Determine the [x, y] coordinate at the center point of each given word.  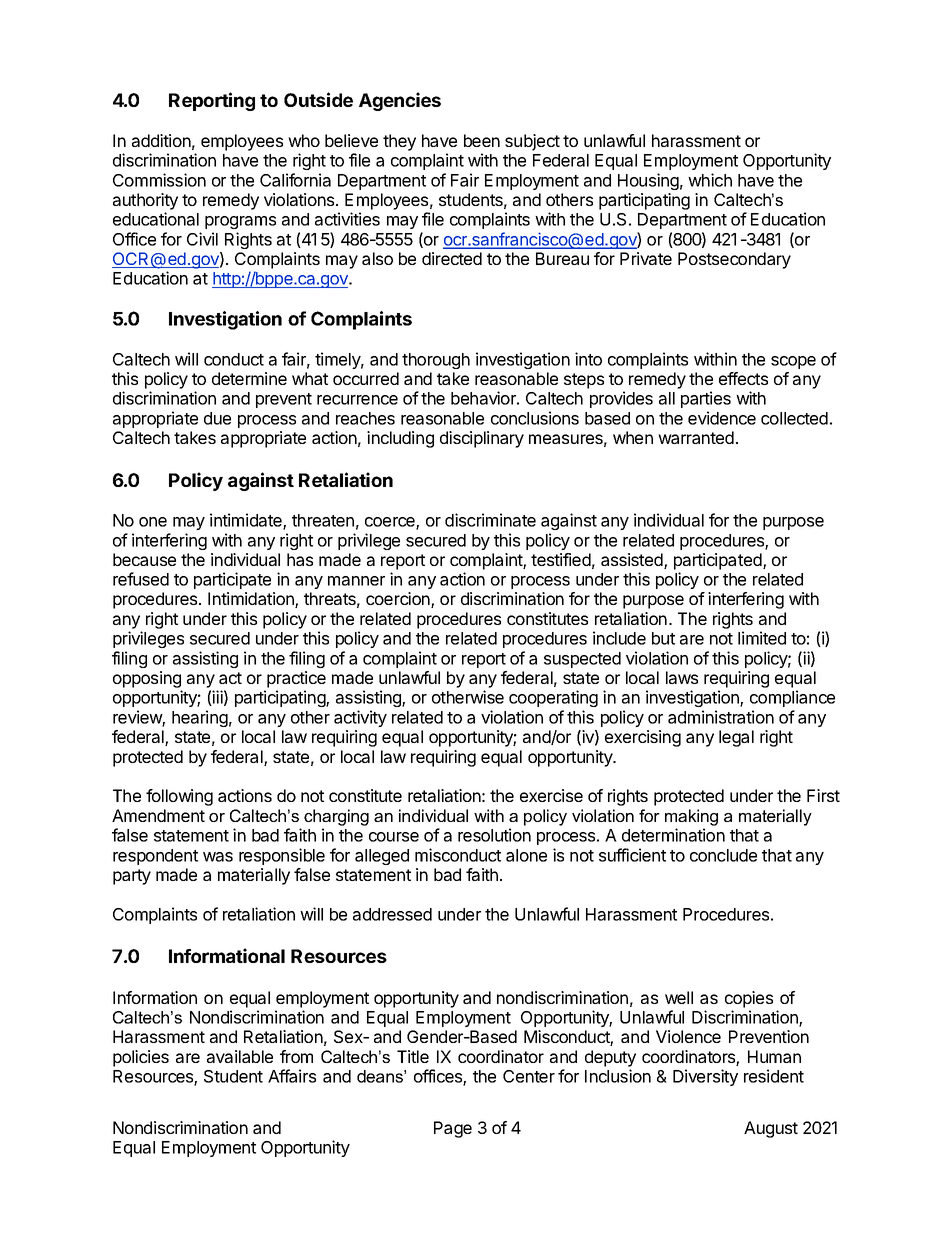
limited [762, 638]
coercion [399, 600]
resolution [494, 835]
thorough [436, 361]
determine [249, 378]
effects [743, 378]
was [218, 857]
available [240, 1056]
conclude [723, 855]
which [710, 180]
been [482, 140]
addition [161, 140]
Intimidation [252, 600]
